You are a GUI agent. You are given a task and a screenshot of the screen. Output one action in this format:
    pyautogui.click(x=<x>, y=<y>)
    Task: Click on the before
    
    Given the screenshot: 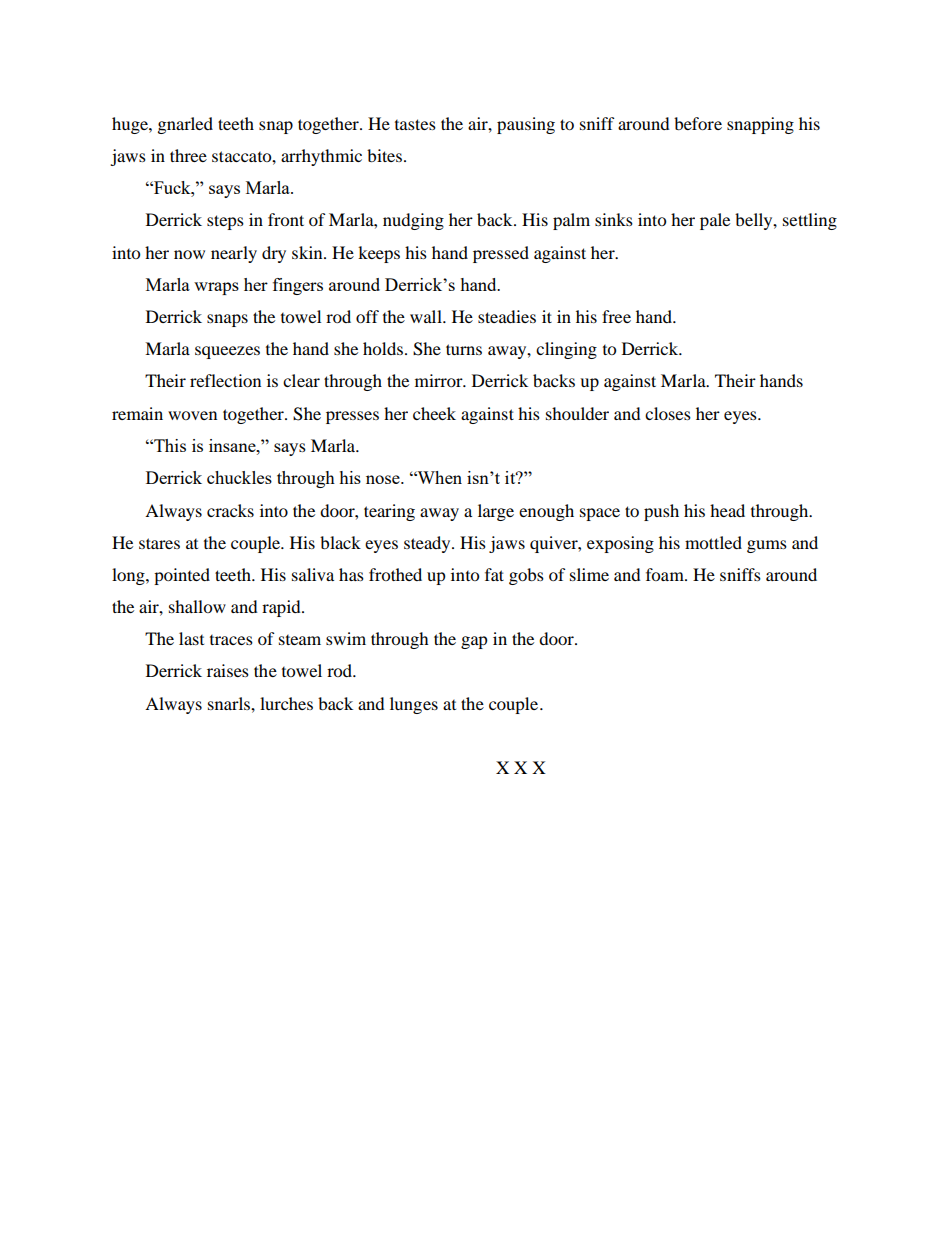 What is the action you would take?
    pyautogui.click(x=698, y=123)
